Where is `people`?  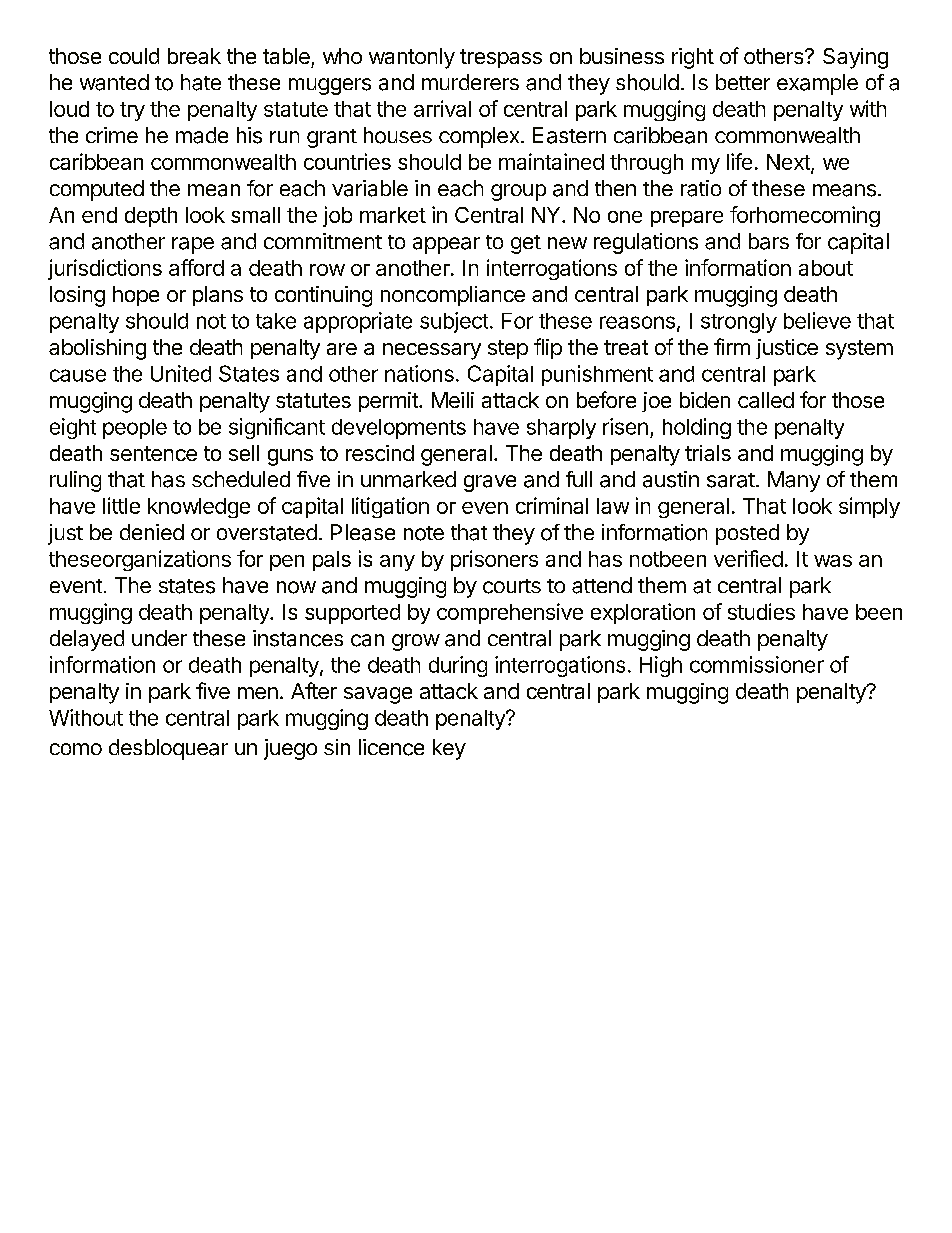 people is located at coordinates (135, 429).
